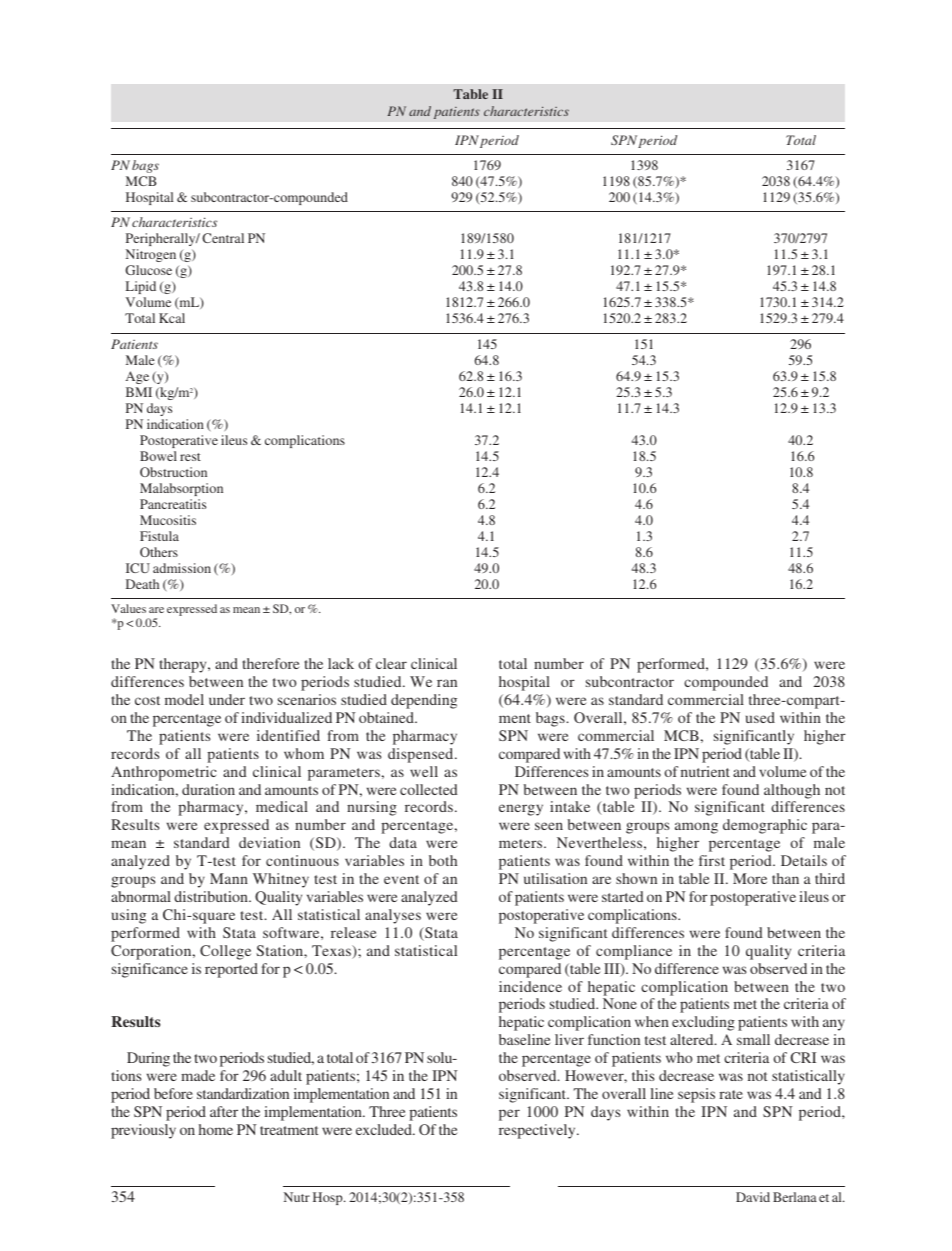  What do you see at coordinates (172, 318) in the image?
I see `Kcal` at bounding box center [172, 318].
